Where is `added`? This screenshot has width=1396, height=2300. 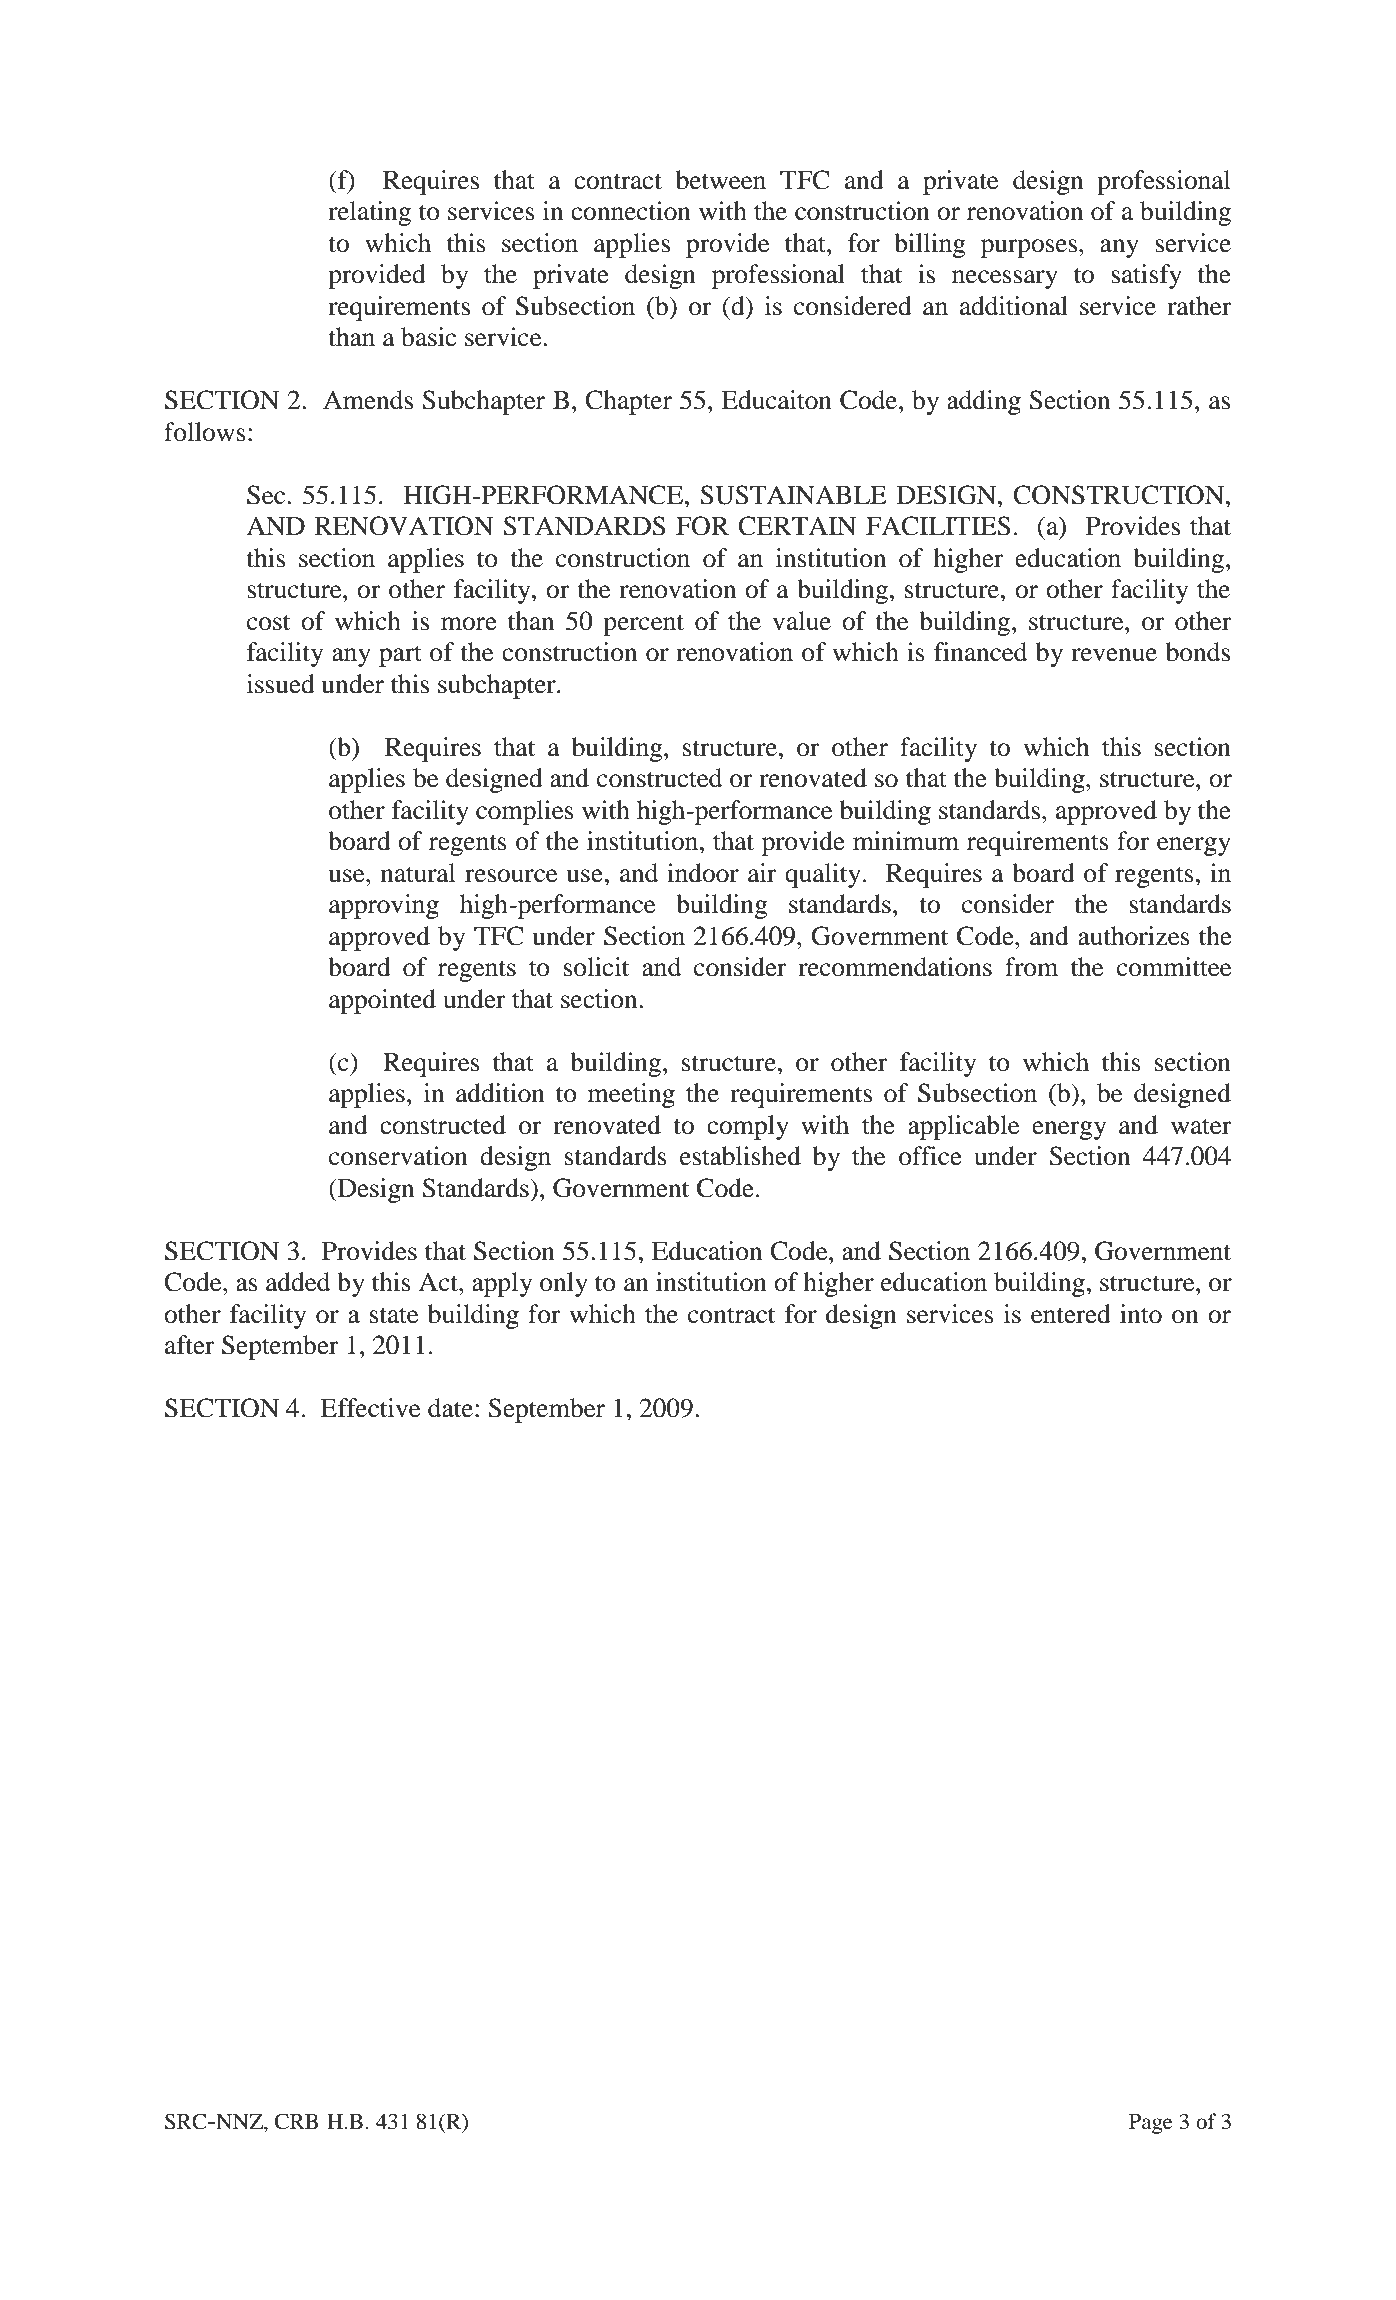 added is located at coordinates (298, 1282).
